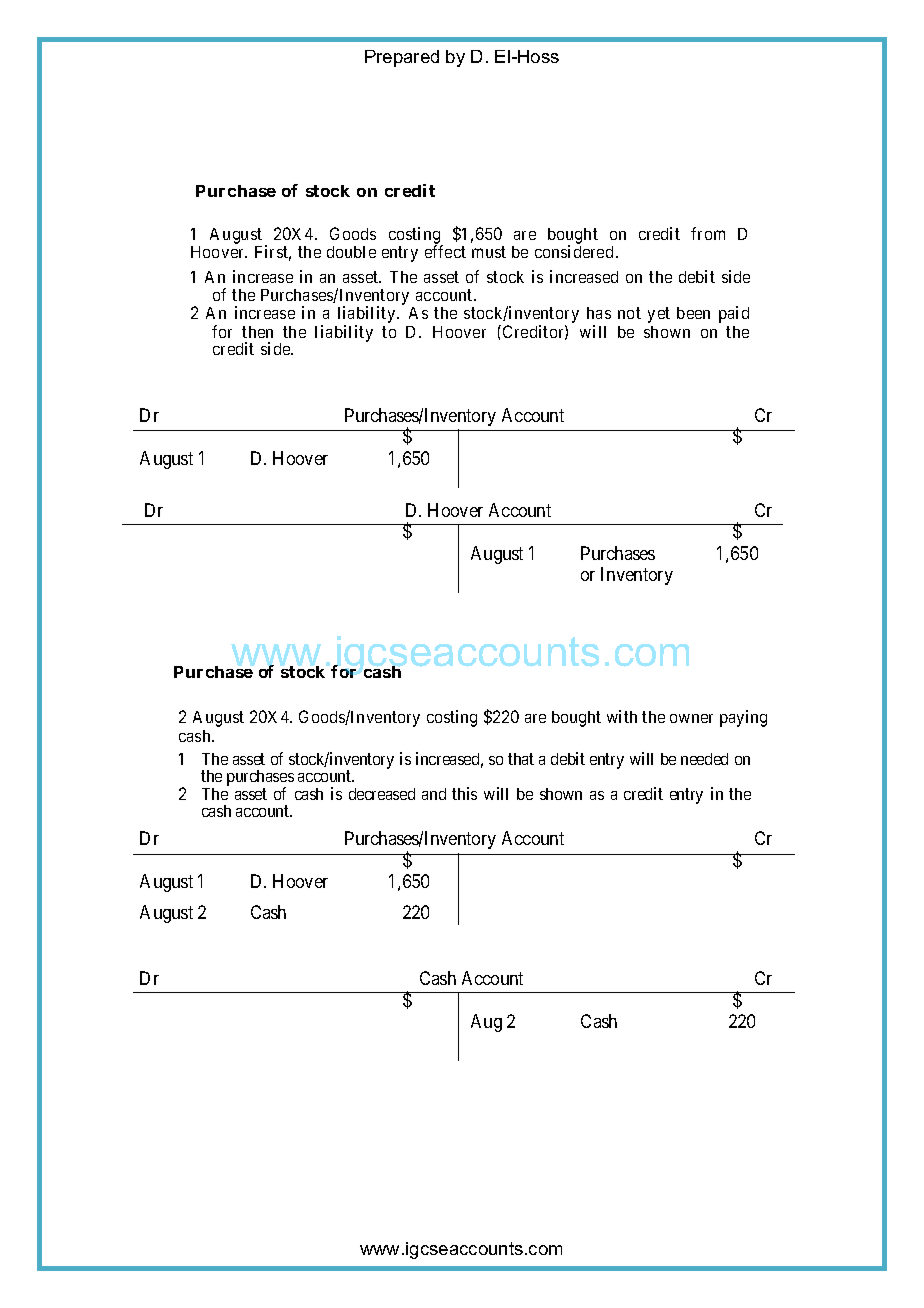 Image resolution: width=924 pixels, height=1308 pixels. What do you see at coordinates (629, 313) in the document?
I see `not` at bounding box center [629, 313].
